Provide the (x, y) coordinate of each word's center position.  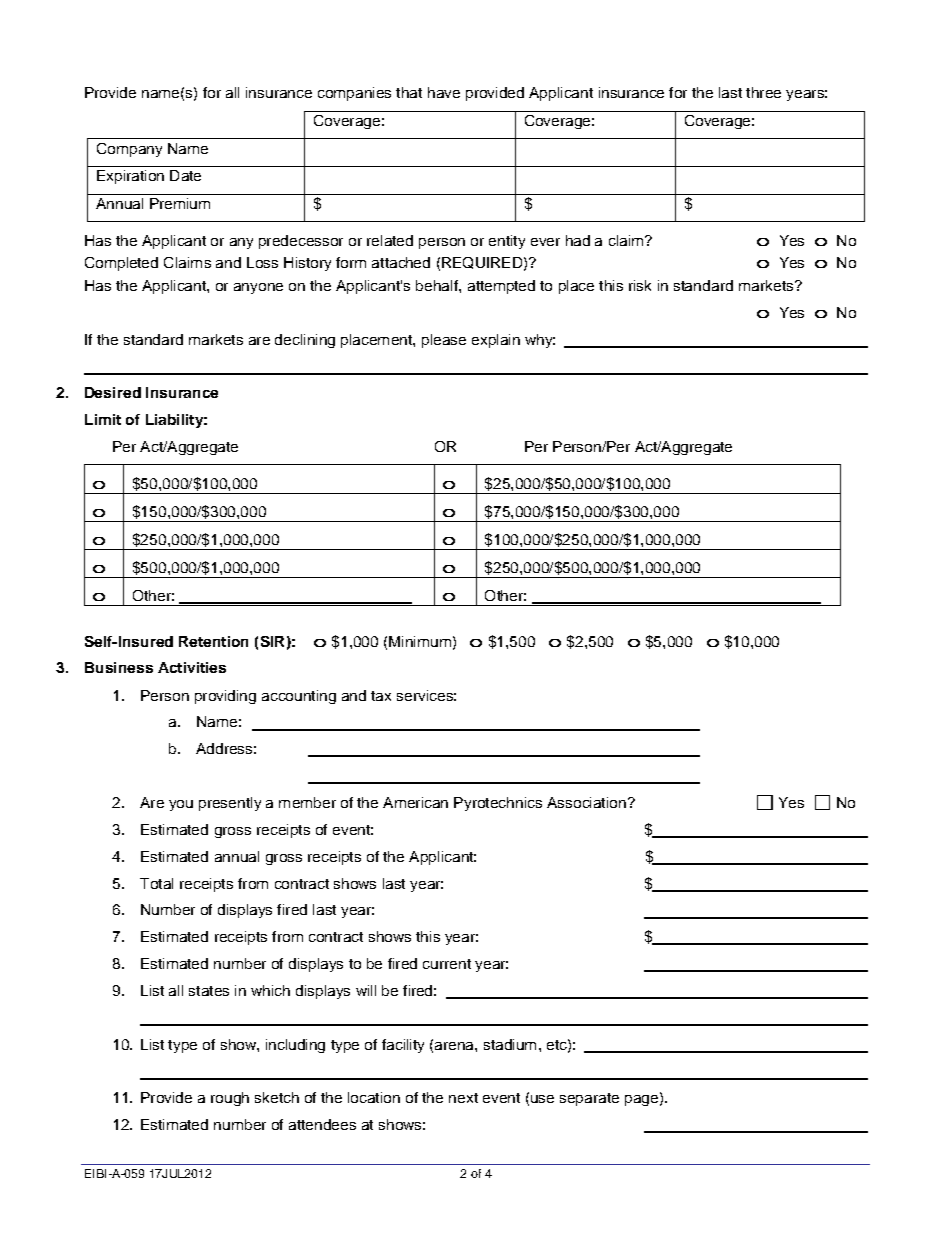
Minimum (420, 641)
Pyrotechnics (498, 804)
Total (156, 883)
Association (586, 802)
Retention (213, 641)
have (444, 92)
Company (129, 150)
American (415, 802)
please (444, 341)
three (763, 92)
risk (640, 285)
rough (230, 1099)
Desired (113, 392)
